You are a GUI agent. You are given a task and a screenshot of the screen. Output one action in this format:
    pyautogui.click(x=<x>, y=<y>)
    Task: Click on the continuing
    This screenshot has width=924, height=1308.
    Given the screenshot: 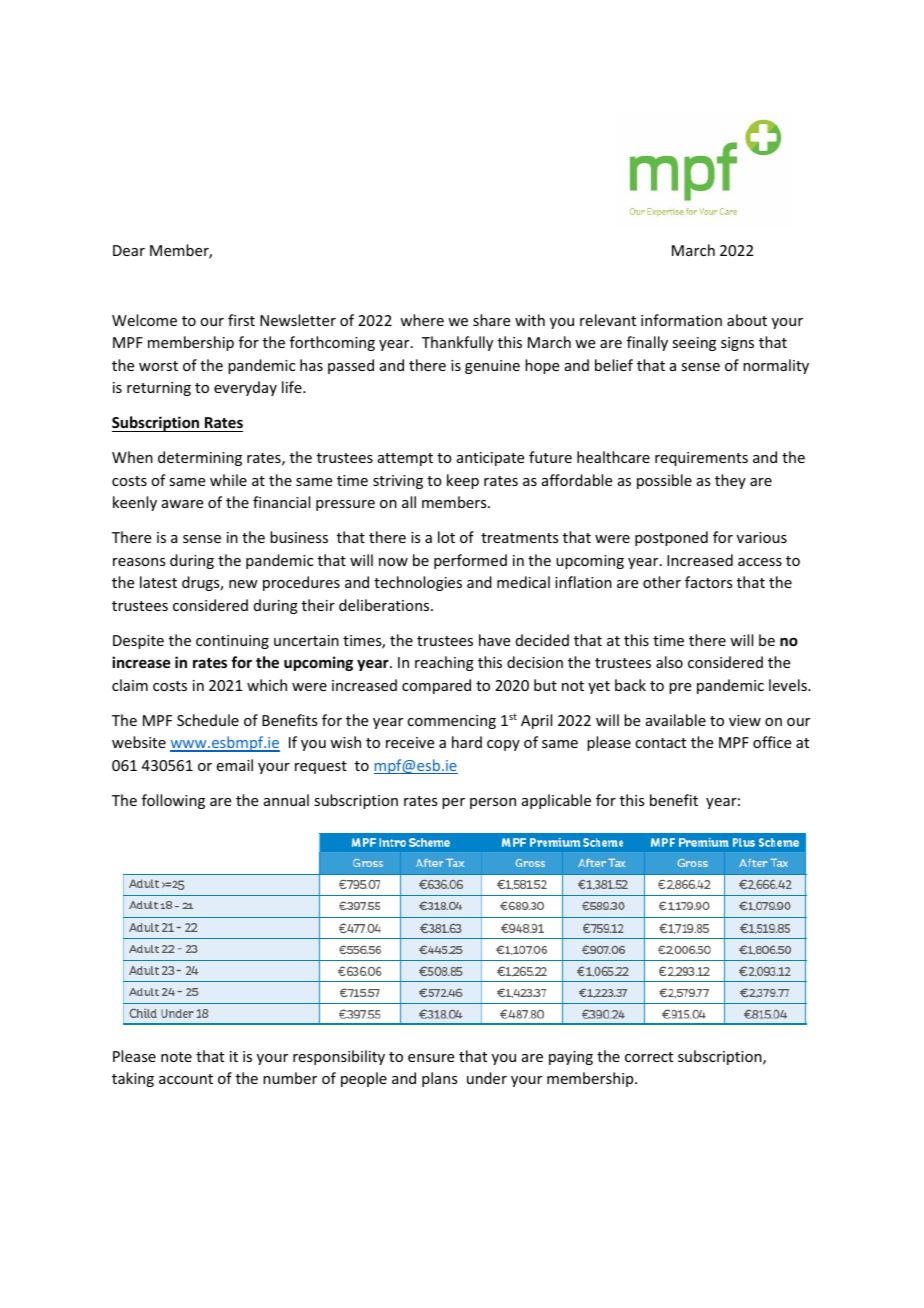 What is the action you would take?
    pyautogui.click(x=232, y=642)
